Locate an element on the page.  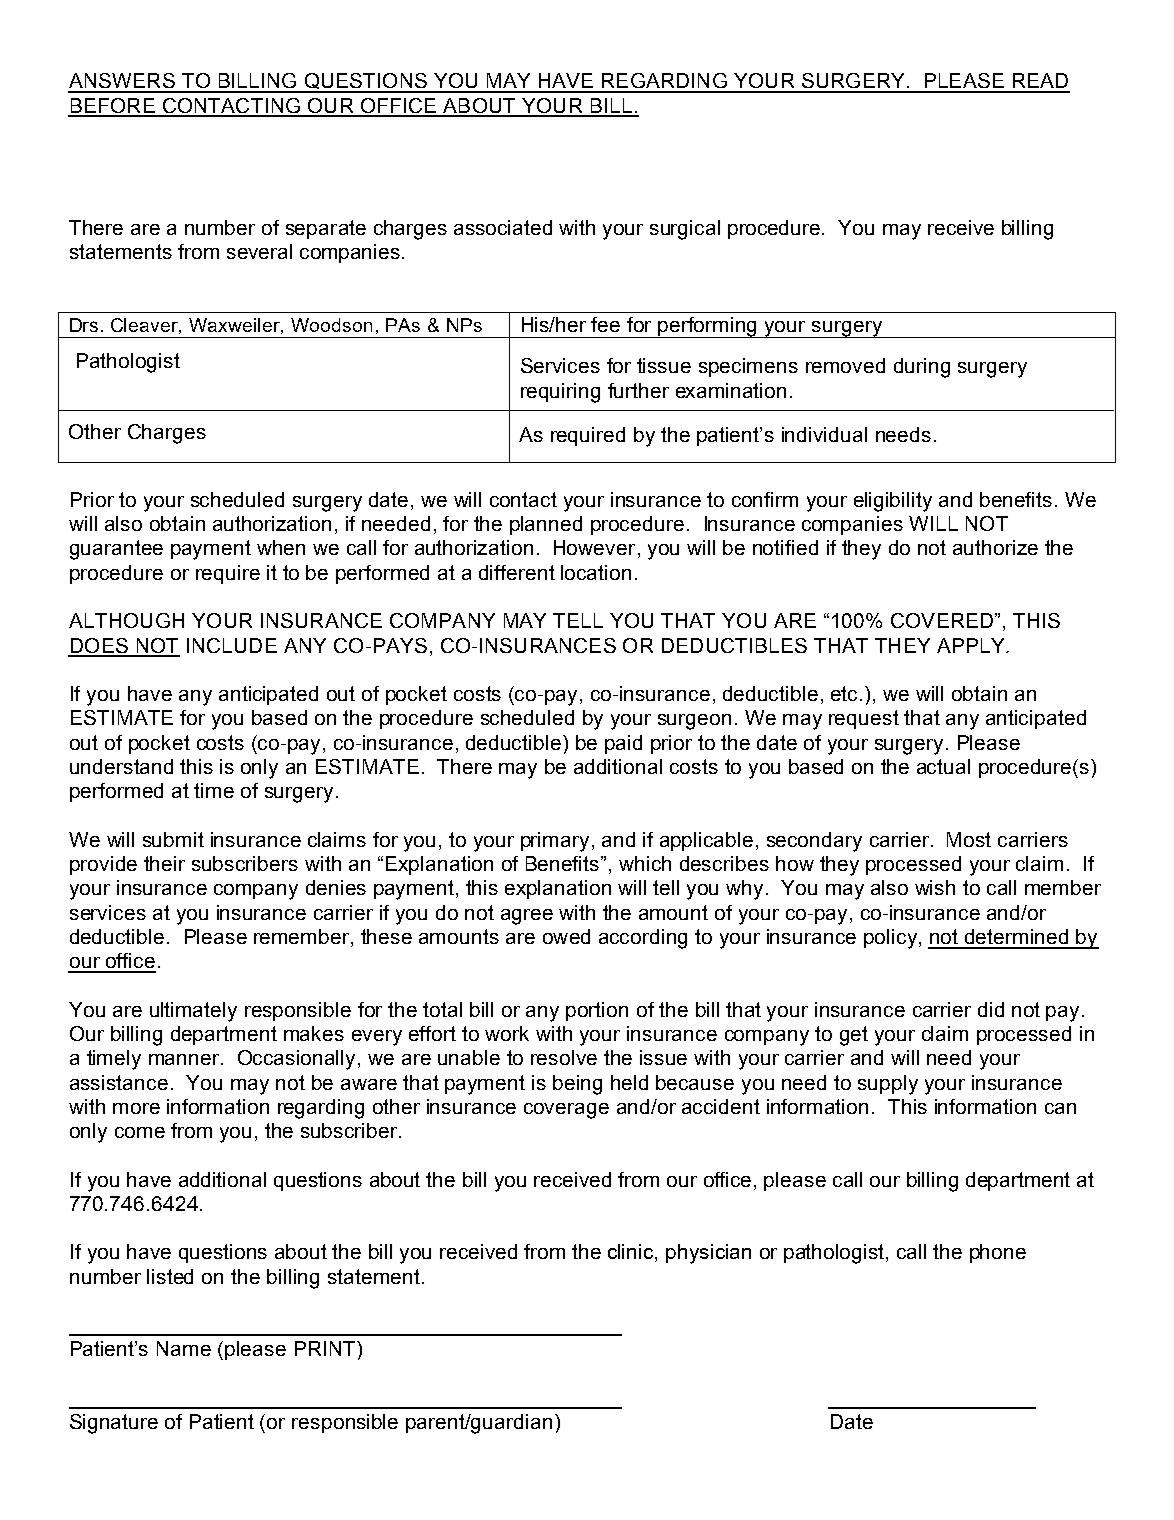
several is located at coordinates (259, 251).
